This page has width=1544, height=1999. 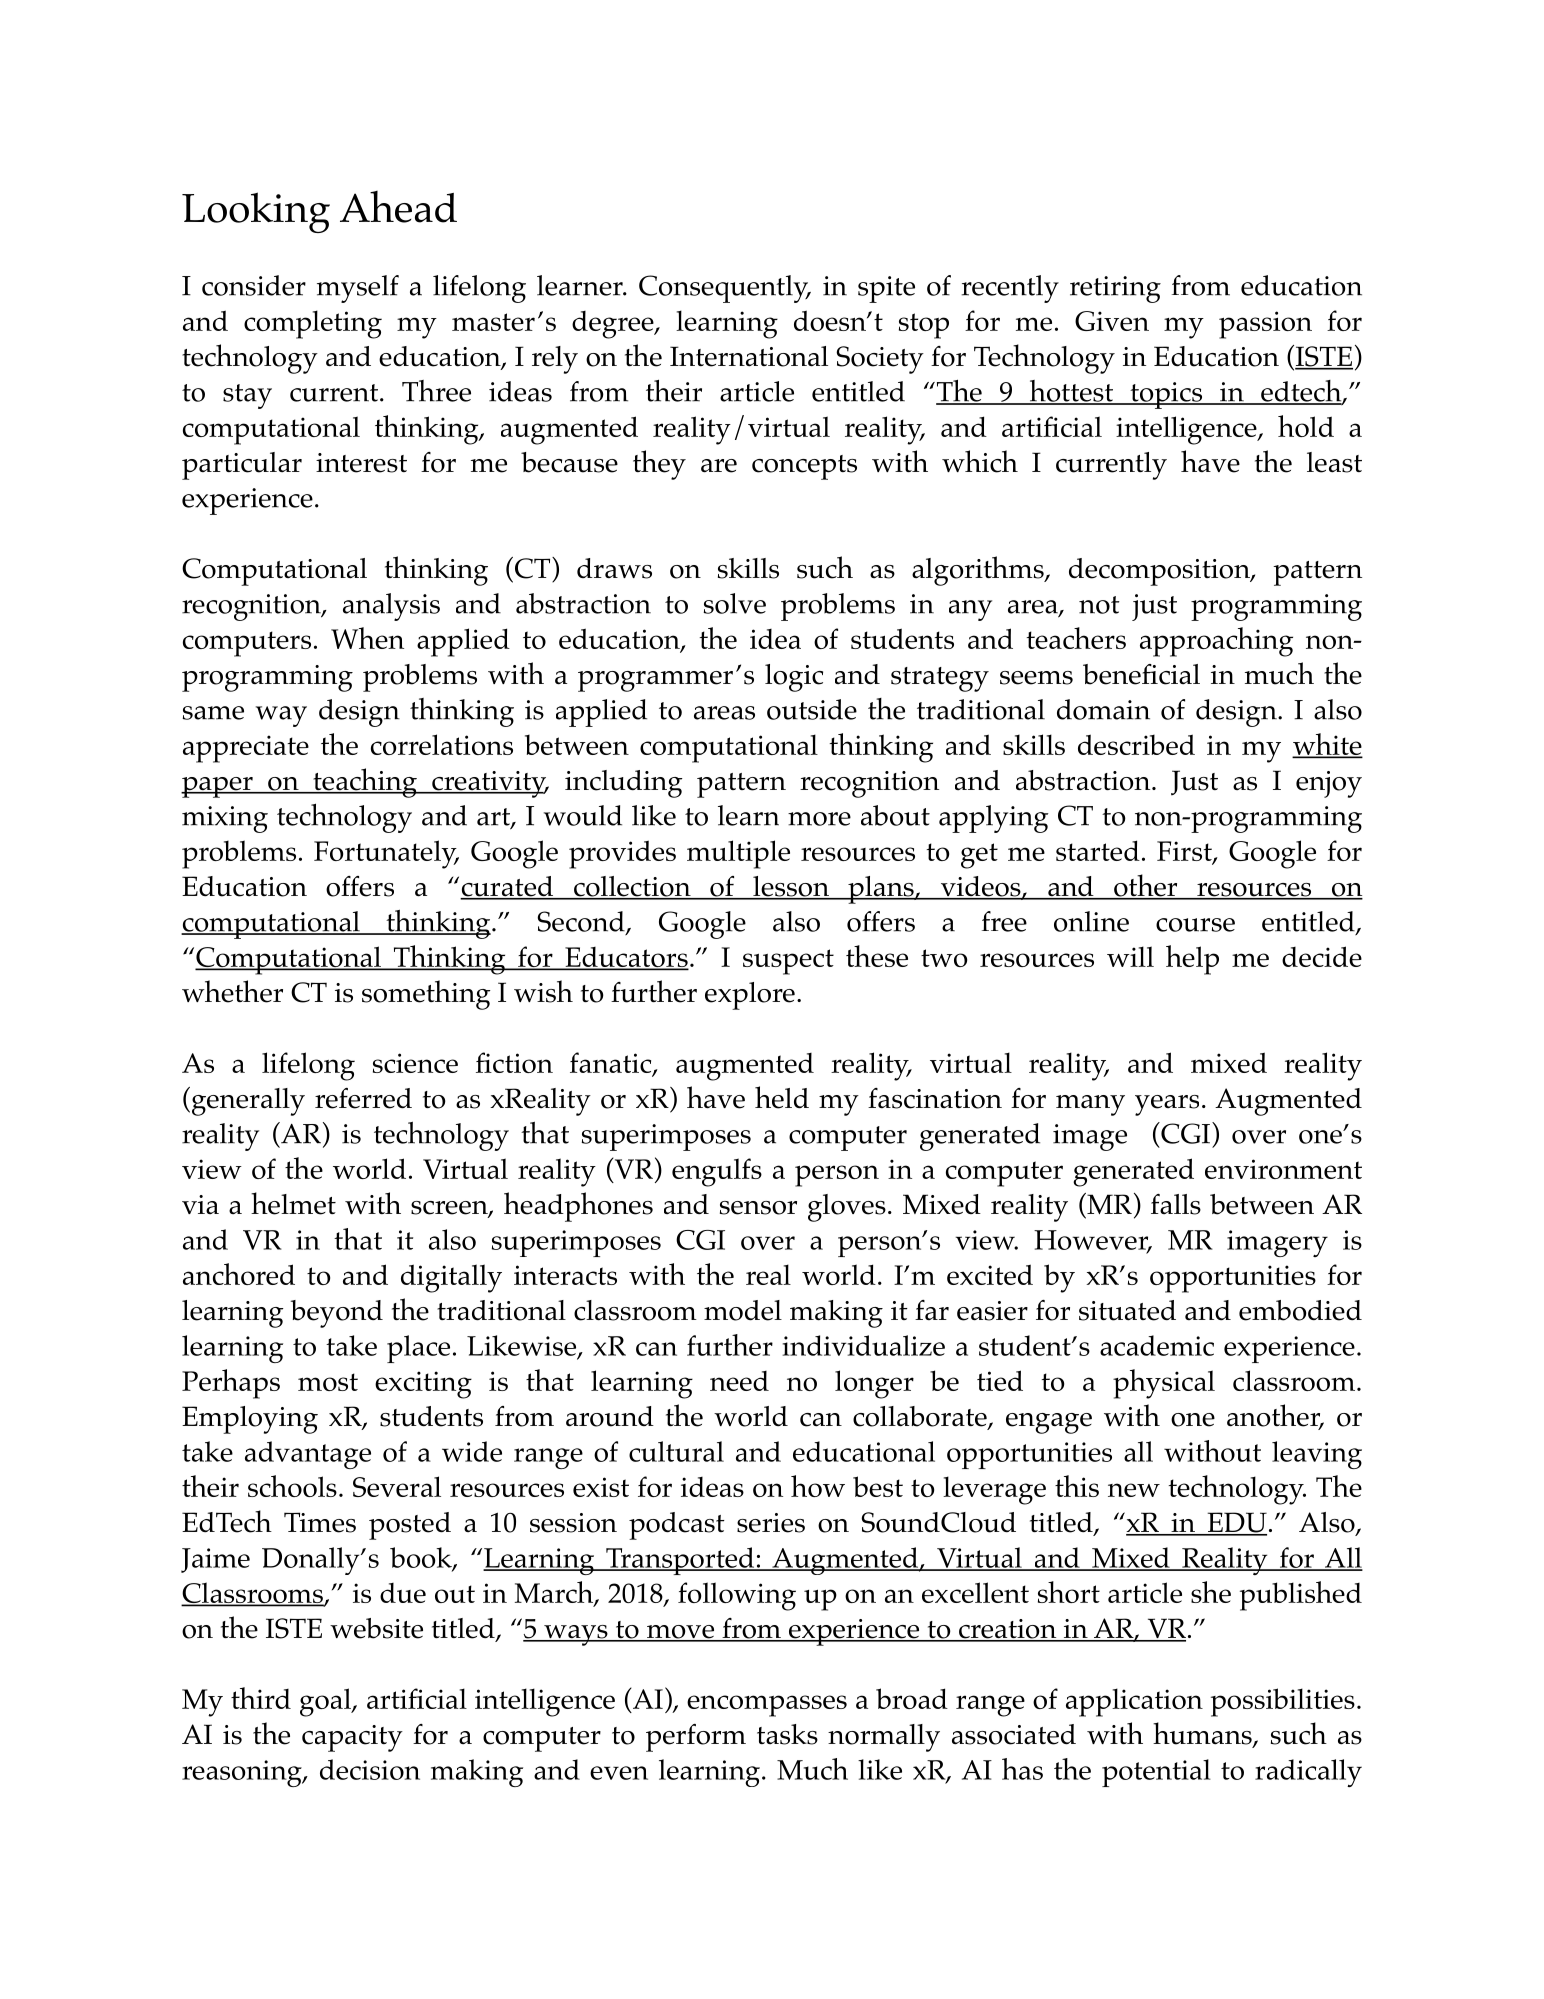 I want to click on outside, so click(x=812, y=709).
